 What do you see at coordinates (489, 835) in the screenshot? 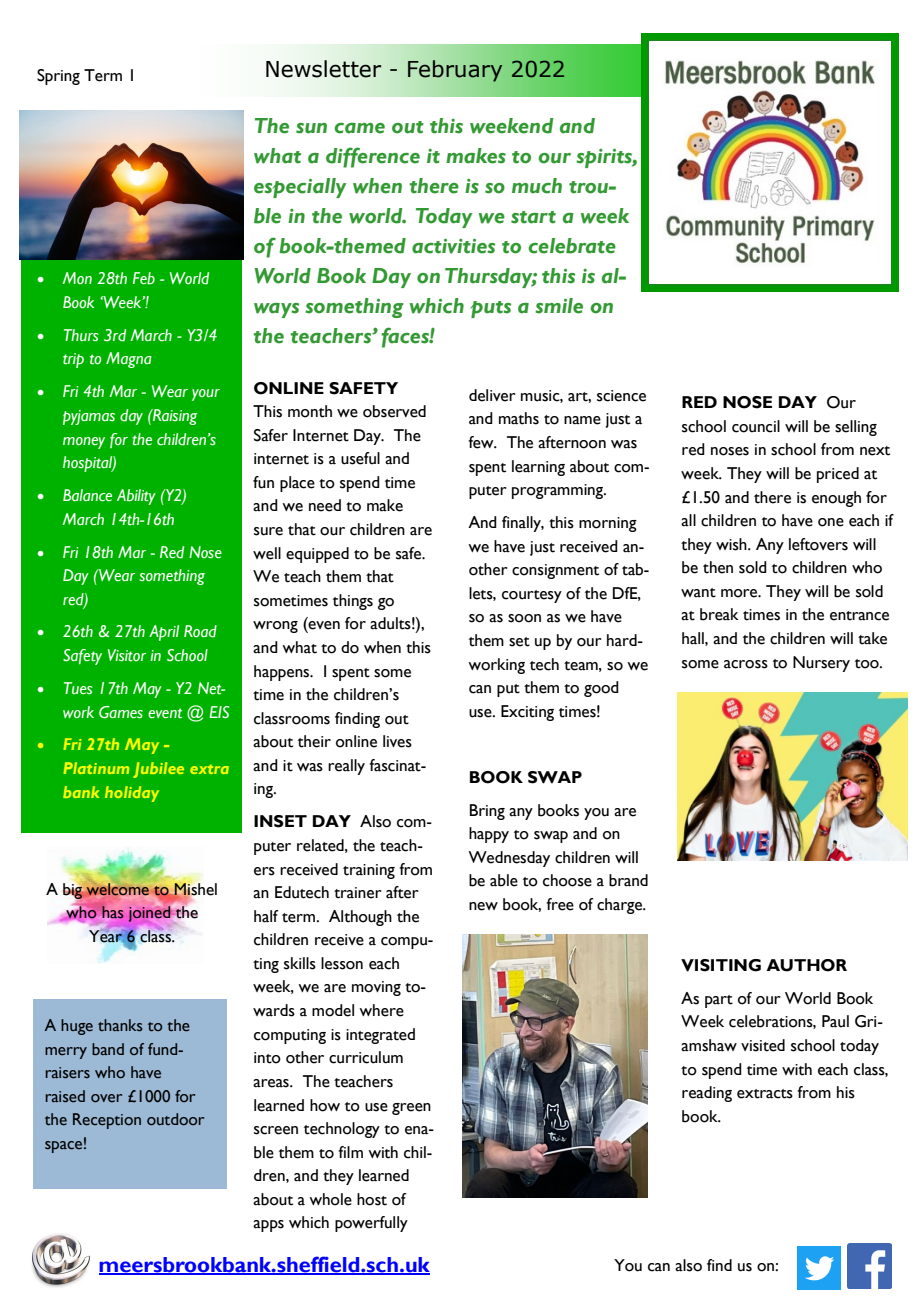
I see `happy` at bounding box center [489, 835].
